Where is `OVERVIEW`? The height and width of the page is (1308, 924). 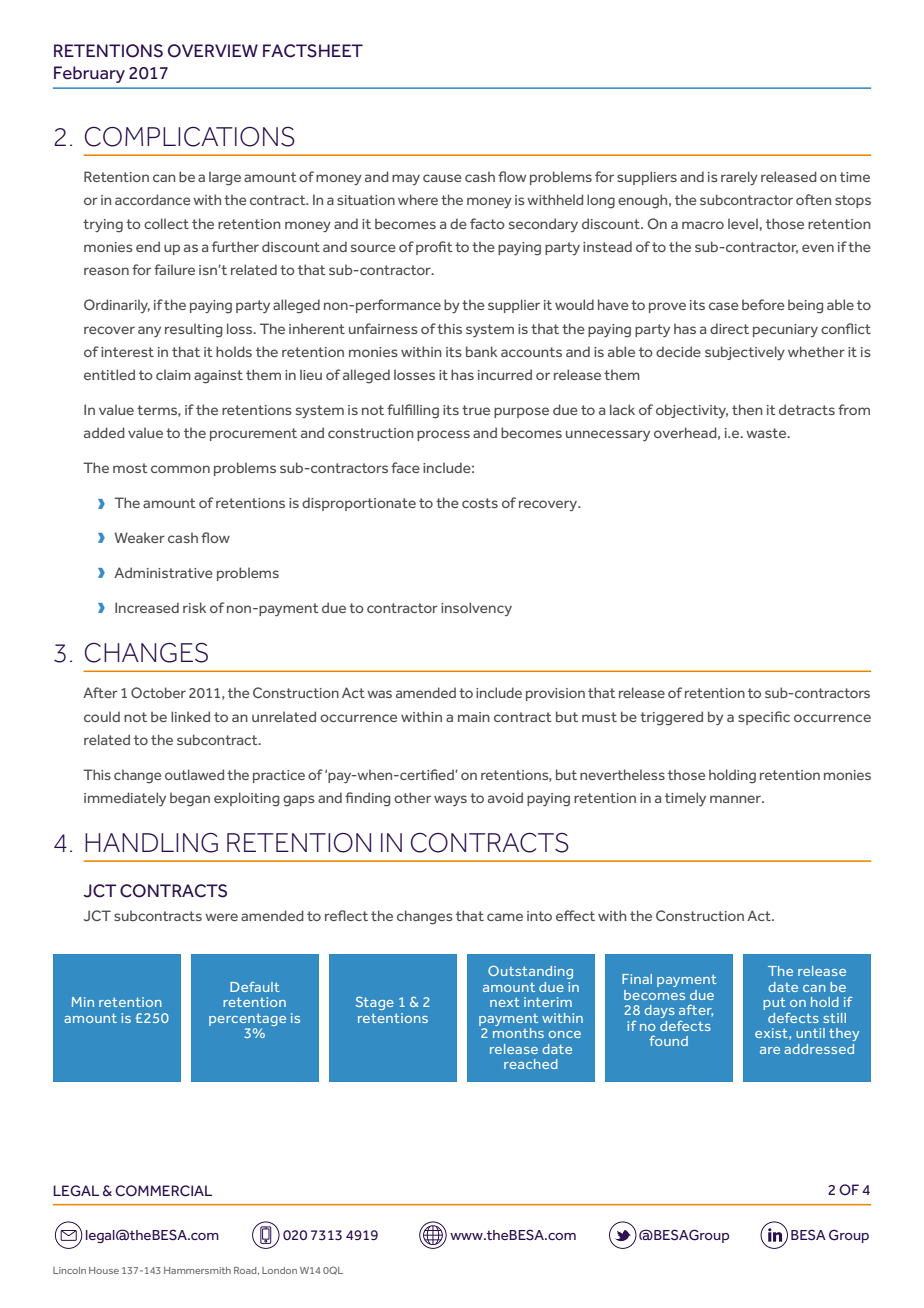
OVERVIEW is located at coordinates (213, 51).
